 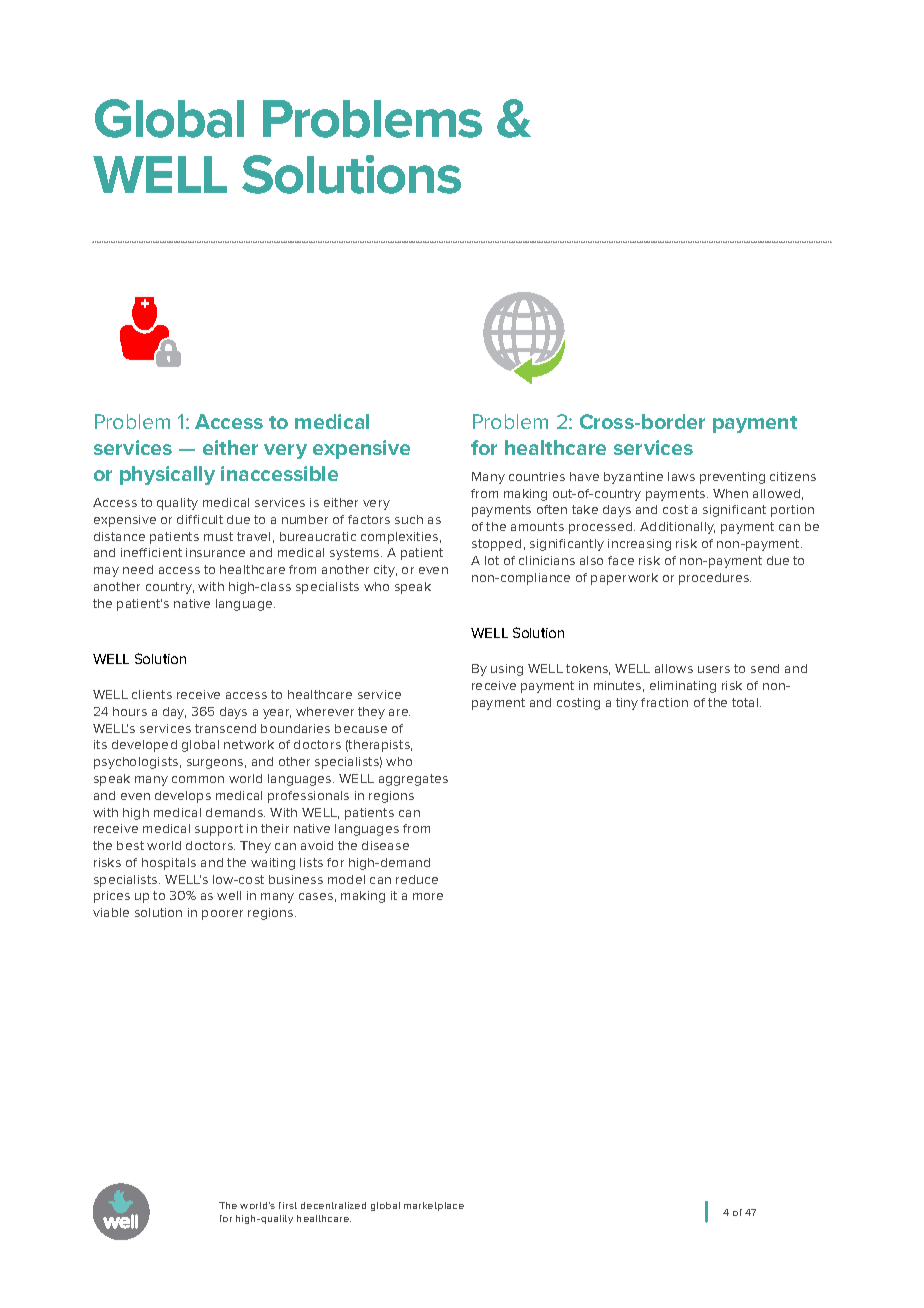 What do you see at coordinates (288, 1205) in the screenshot?
I see `first` at bounding box center [288, 1205].
